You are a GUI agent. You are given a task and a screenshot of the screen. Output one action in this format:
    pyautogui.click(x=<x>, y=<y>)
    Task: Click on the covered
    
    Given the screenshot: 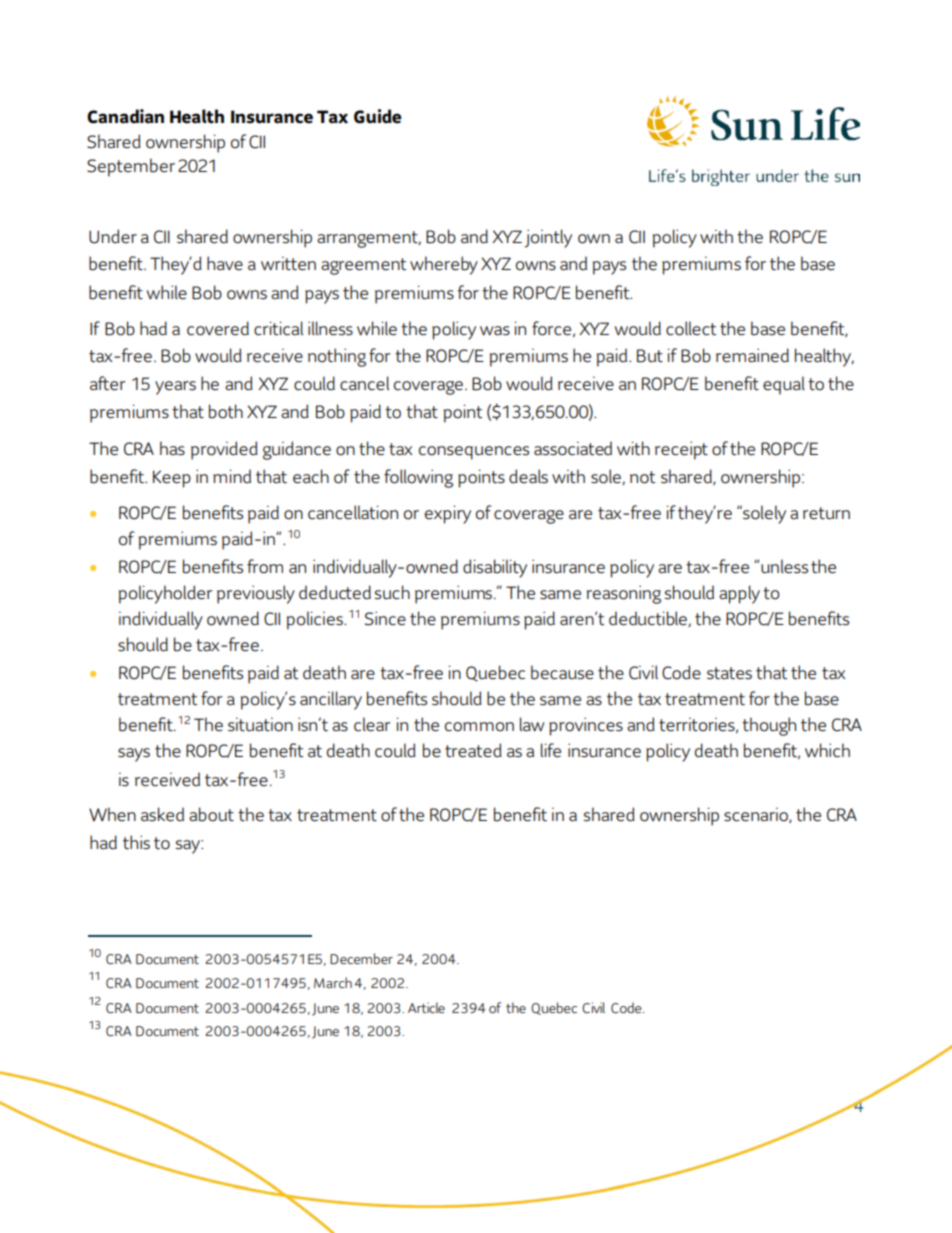 What is the action you would take?
    pyautogui.click(x=218, y=328)
